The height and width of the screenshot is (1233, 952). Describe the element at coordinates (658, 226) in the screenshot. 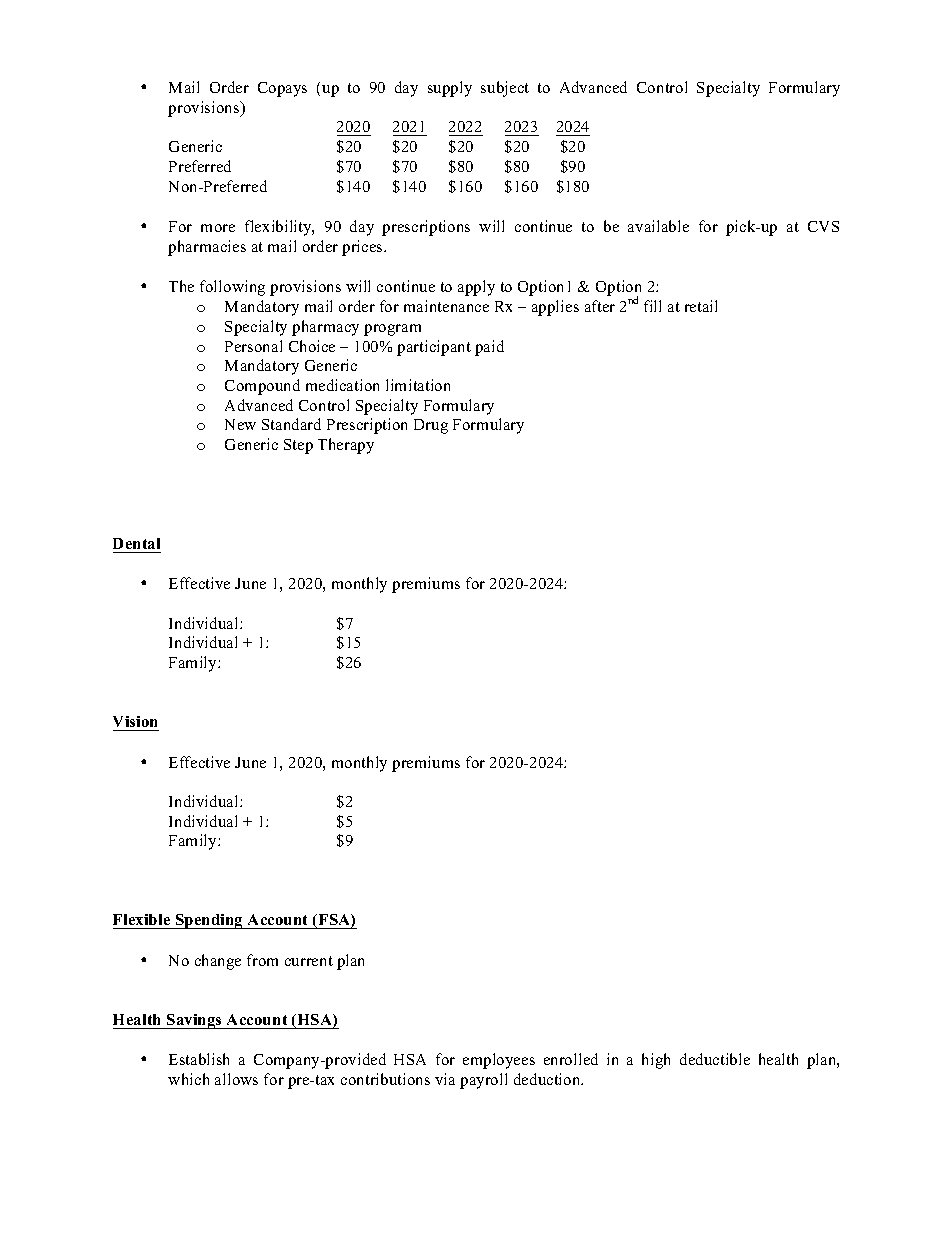

I see `available` at that location.
